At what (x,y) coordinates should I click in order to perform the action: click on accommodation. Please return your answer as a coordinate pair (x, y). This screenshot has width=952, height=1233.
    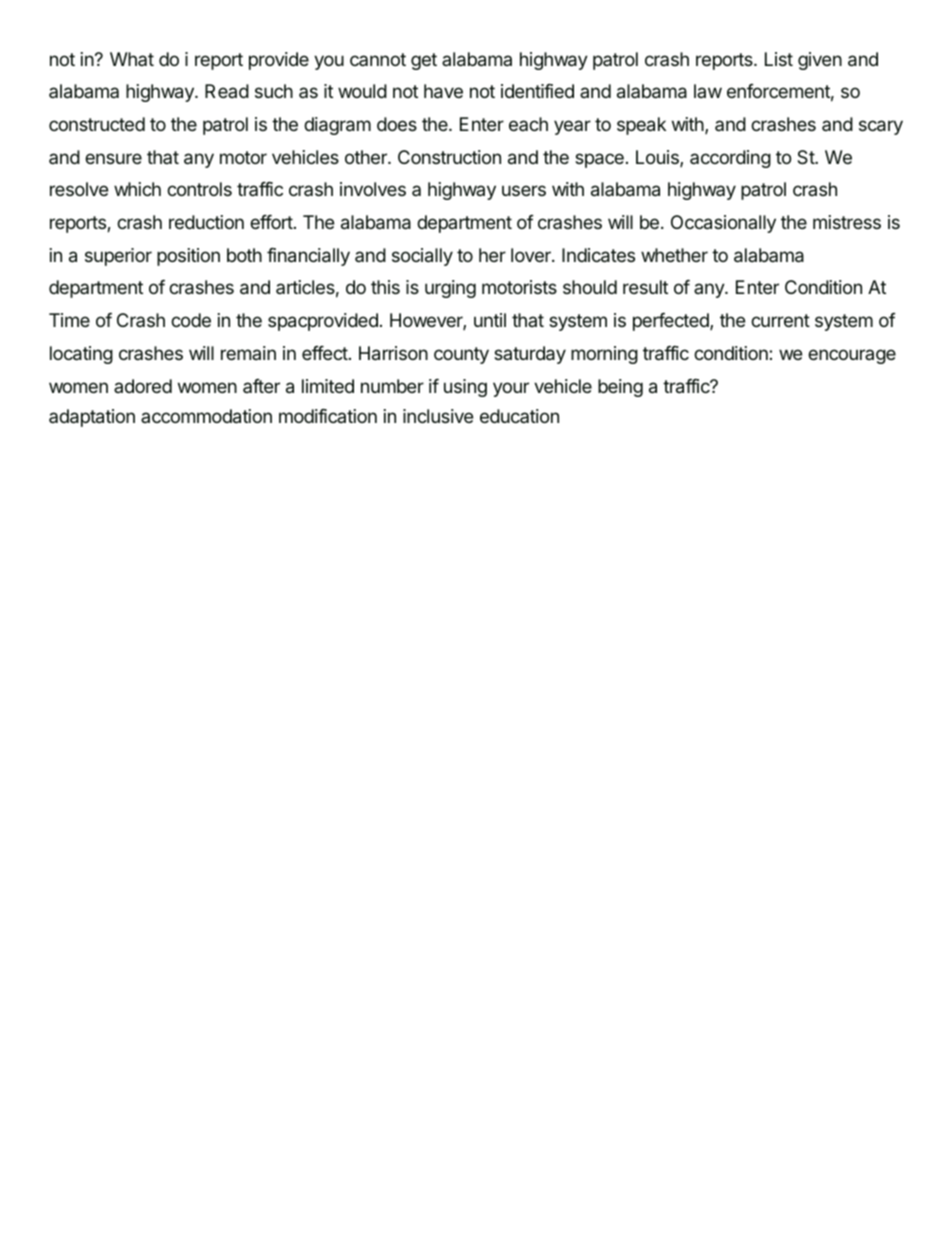
    Looking at the image, I should click on (206, 416).
